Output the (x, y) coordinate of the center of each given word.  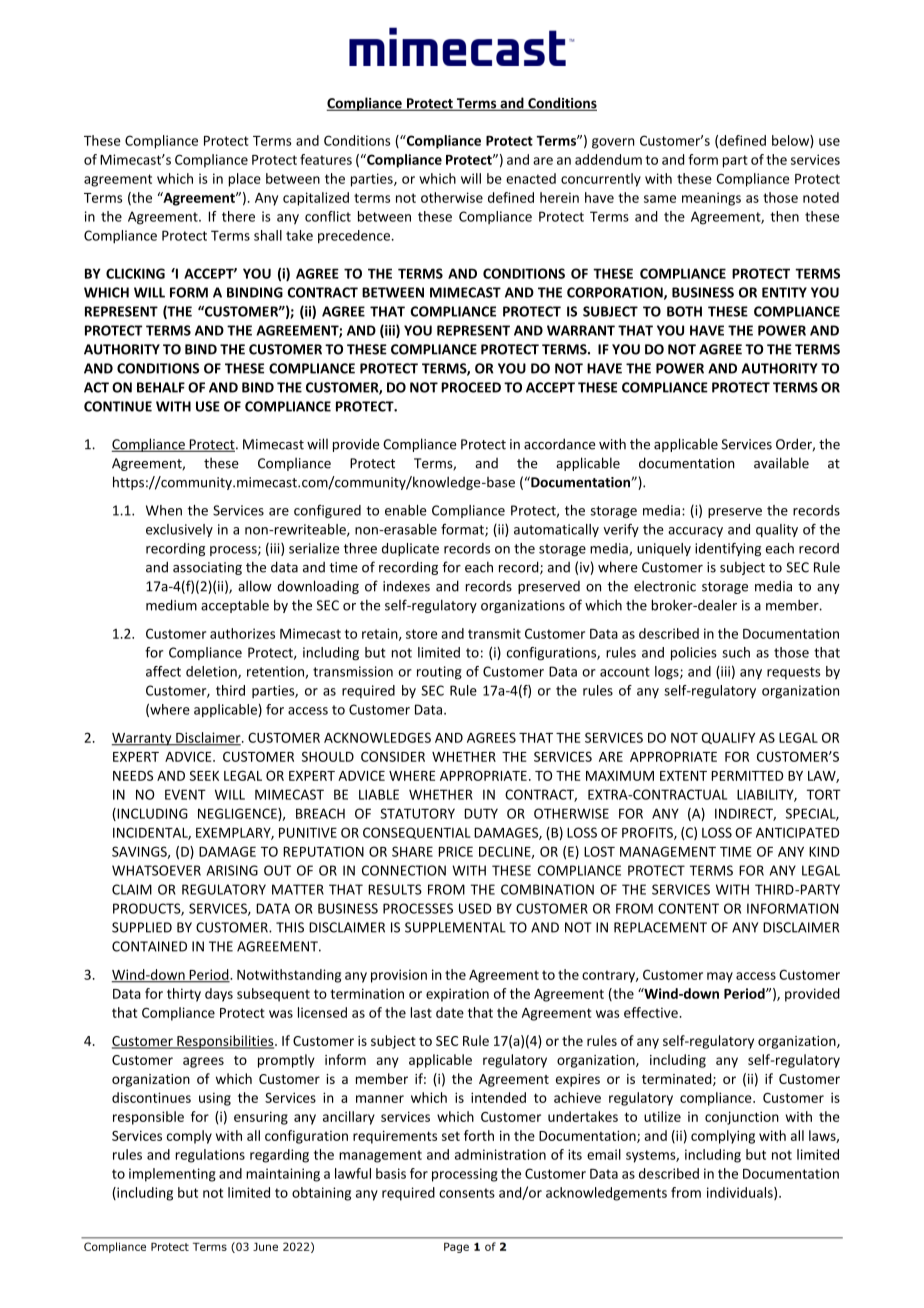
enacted (531, 178)
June (265, 1246)
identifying (728, 549)
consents (467, 1193)
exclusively (179, 530)
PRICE (456, 851)
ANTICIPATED (797, 832)
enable (406, 510)
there (238, 216)
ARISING (232, 870)
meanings (711, 199)
